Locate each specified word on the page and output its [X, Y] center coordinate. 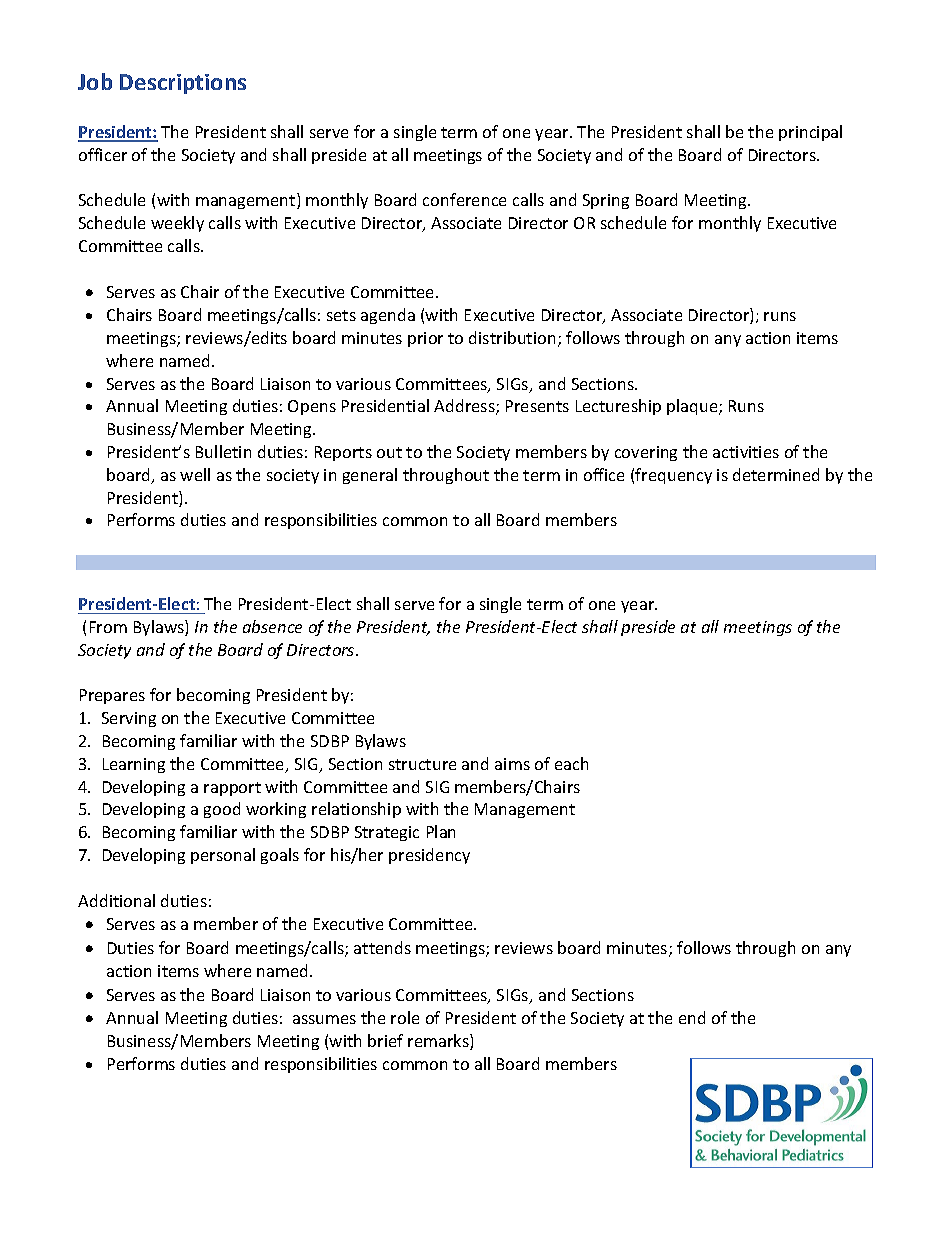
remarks [439, 1042]
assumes [324, 1019]
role [405, 1017]
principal [810, 133]
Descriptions [183, 84]
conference [464, 199]
